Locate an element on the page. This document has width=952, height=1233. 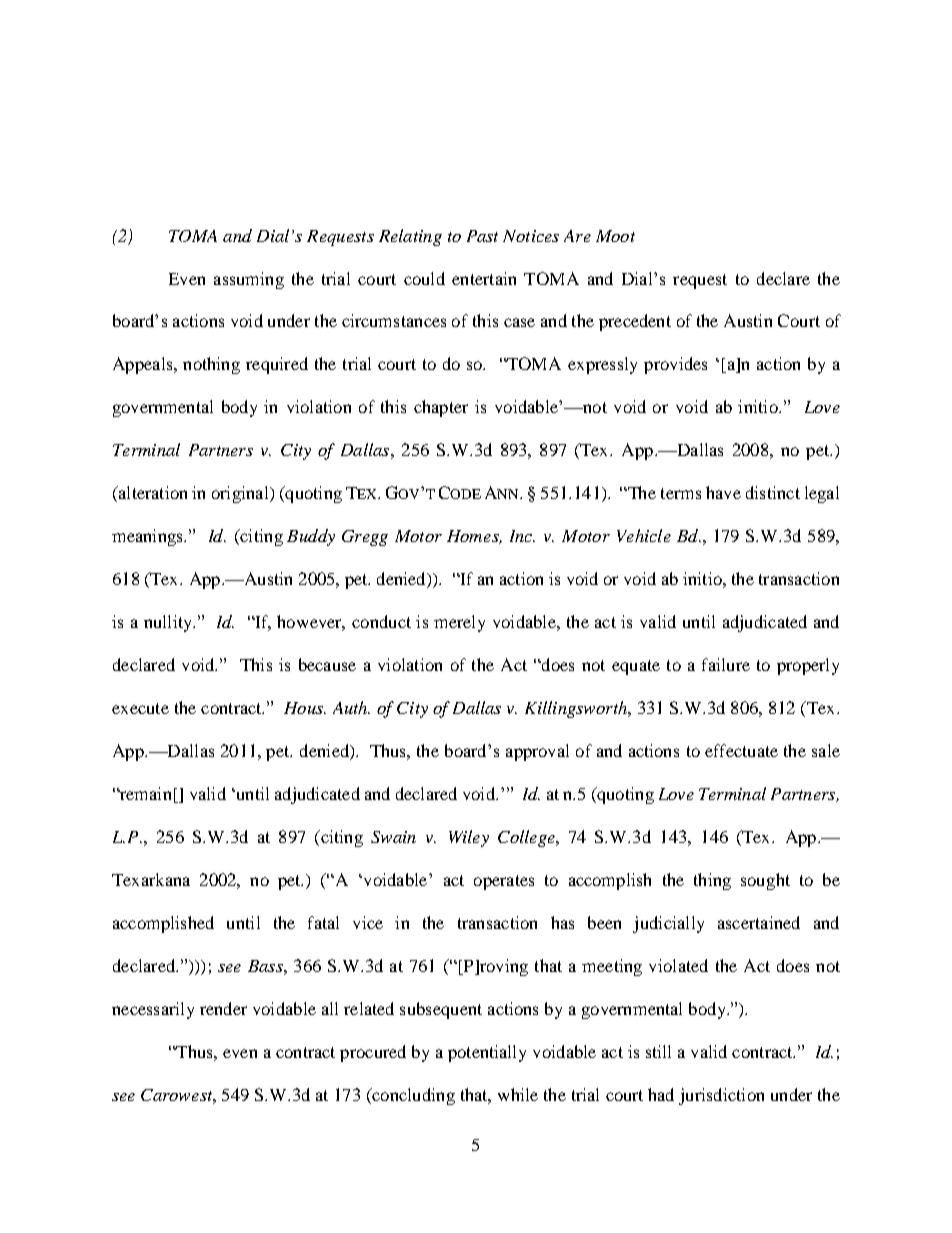
potentially is located at coordinates (487, 1053).
